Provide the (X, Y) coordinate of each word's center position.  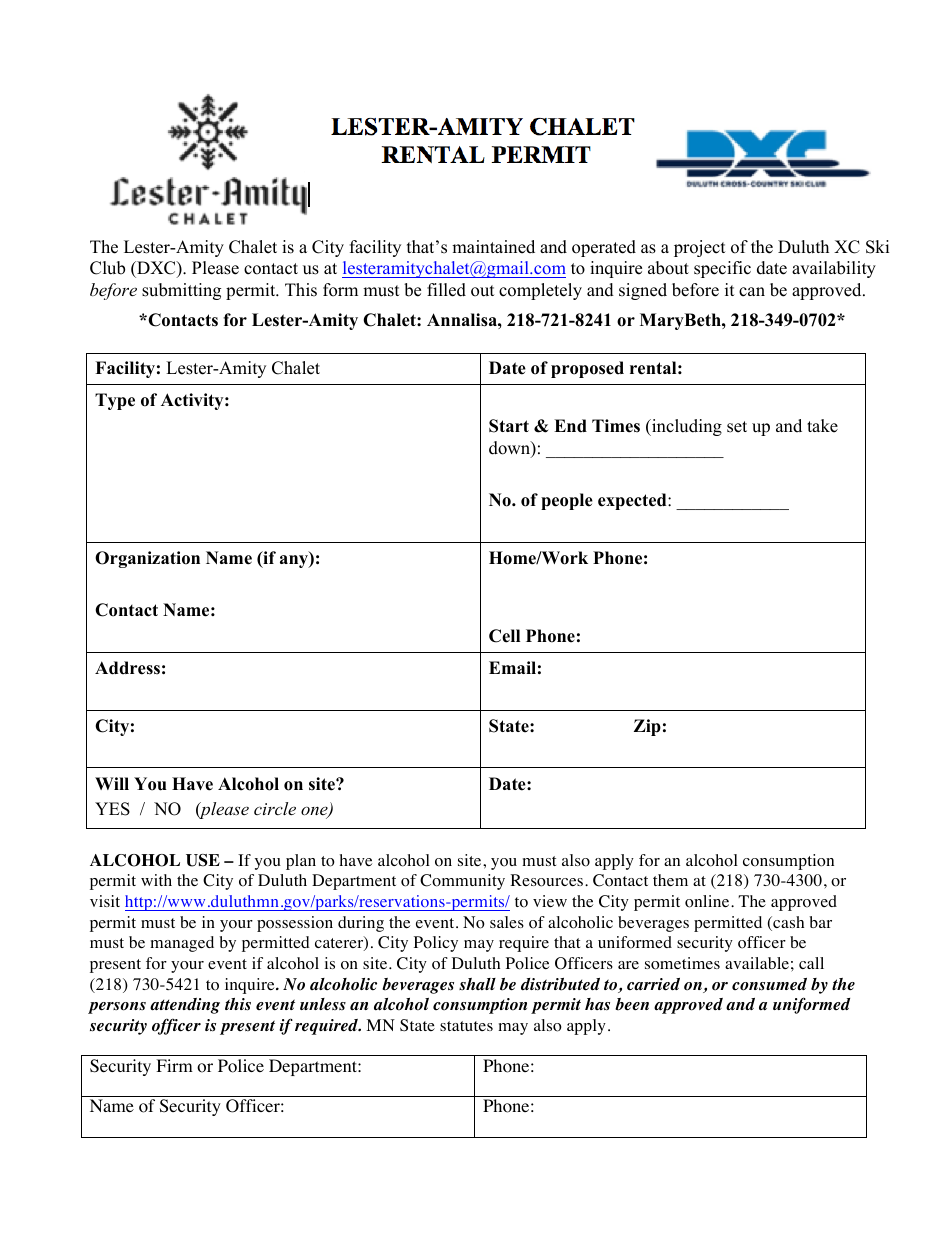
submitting (181, 291)
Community (462, 882)
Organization (147, 559)
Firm (174, 1065)
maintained (493, 247)
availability (834, 269)
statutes (466, 1026)
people (567, 501)
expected (633, 501)
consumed (769, 984)
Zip (647, 727)
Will (112, 783)
